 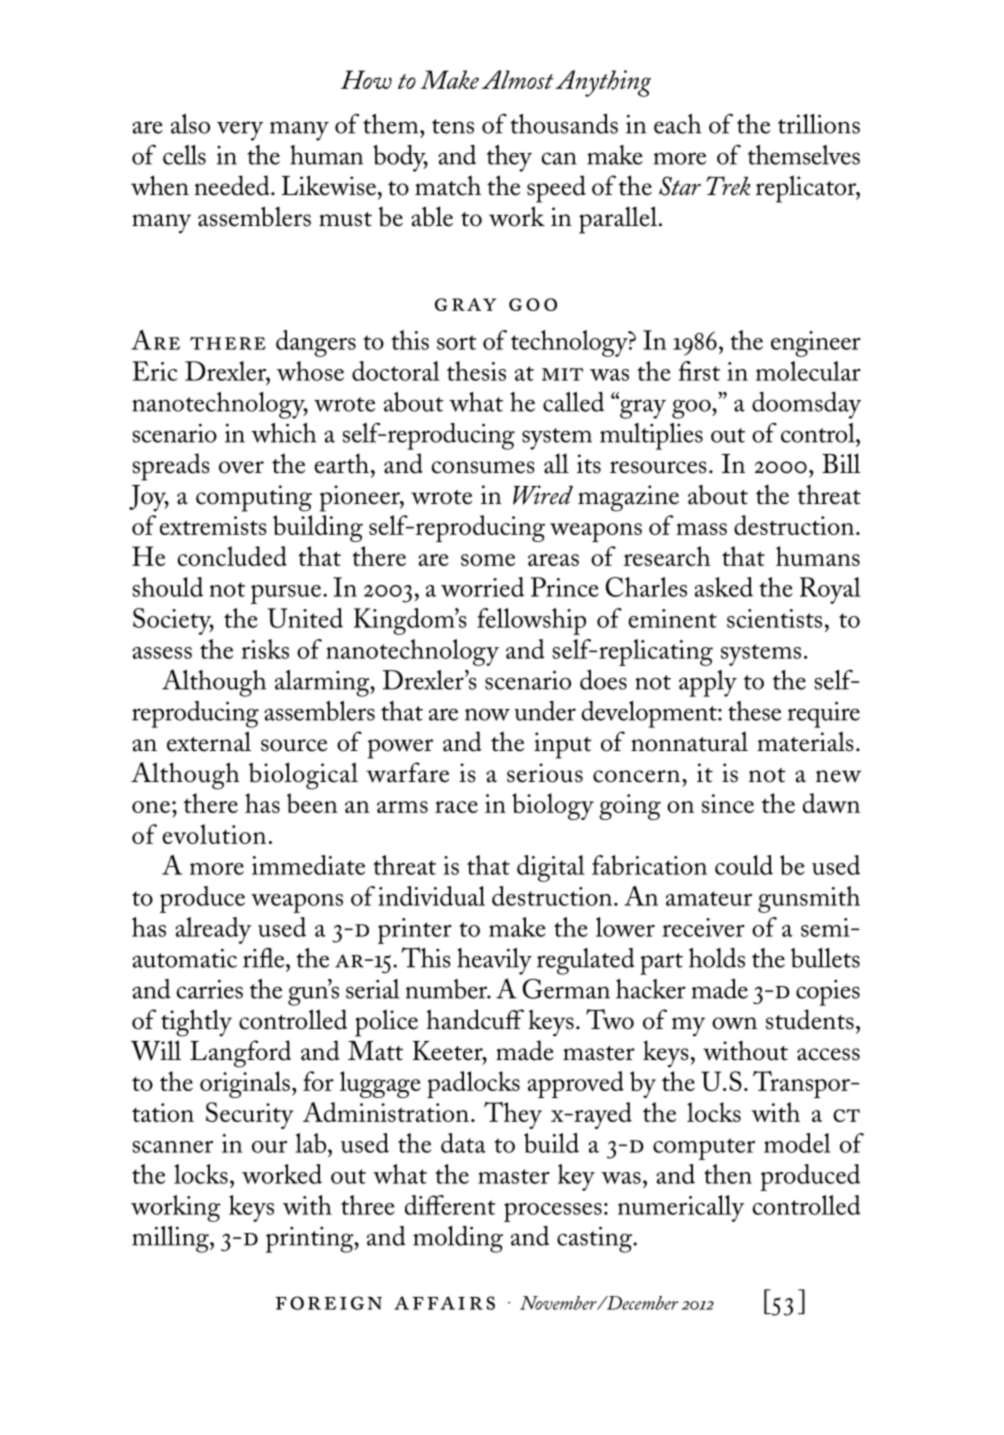 What do you see at coordinates (487, 714) in the screenshot?
I see `now` at bounding box center [487, 714].
